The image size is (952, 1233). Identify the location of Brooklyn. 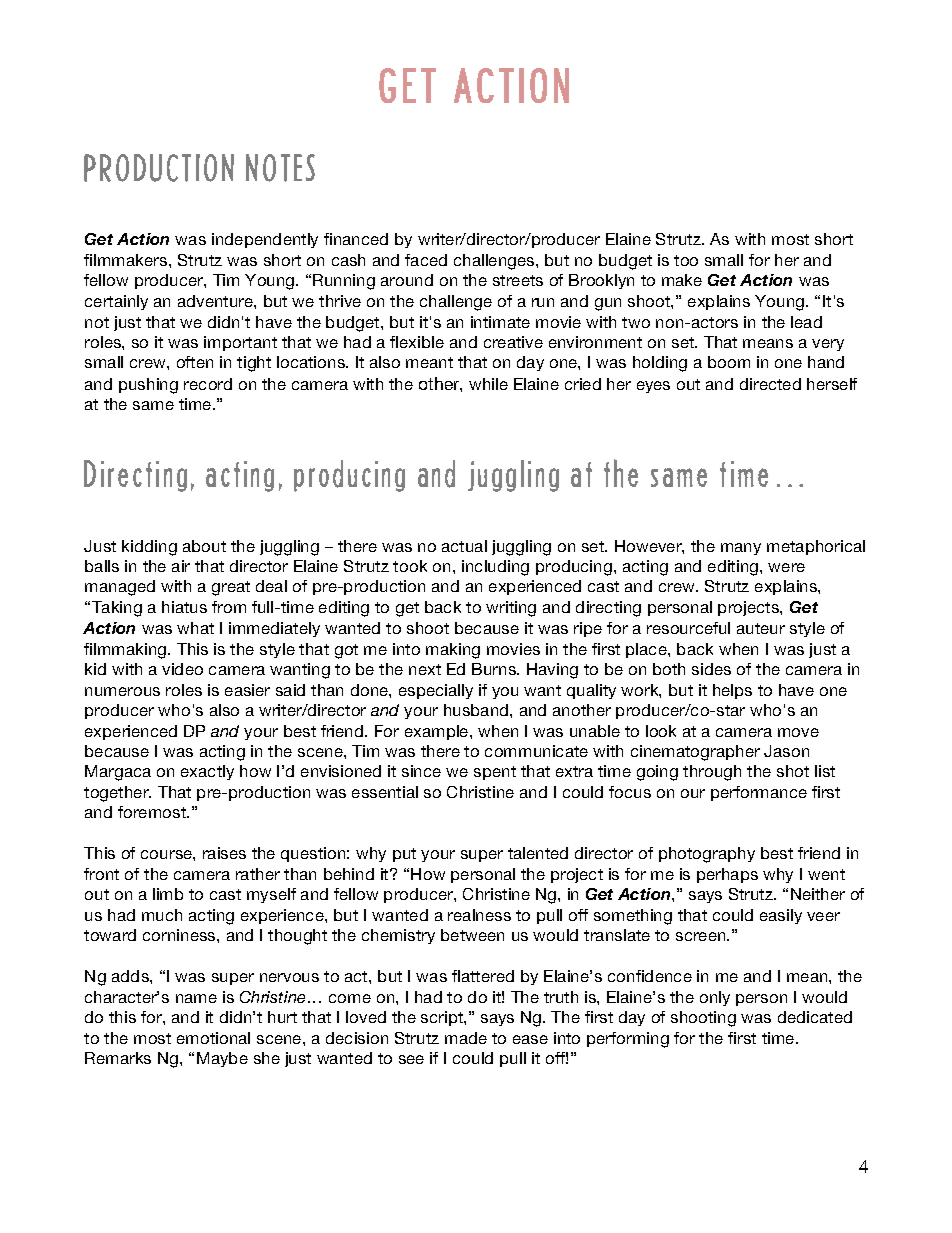
(601, 281).
